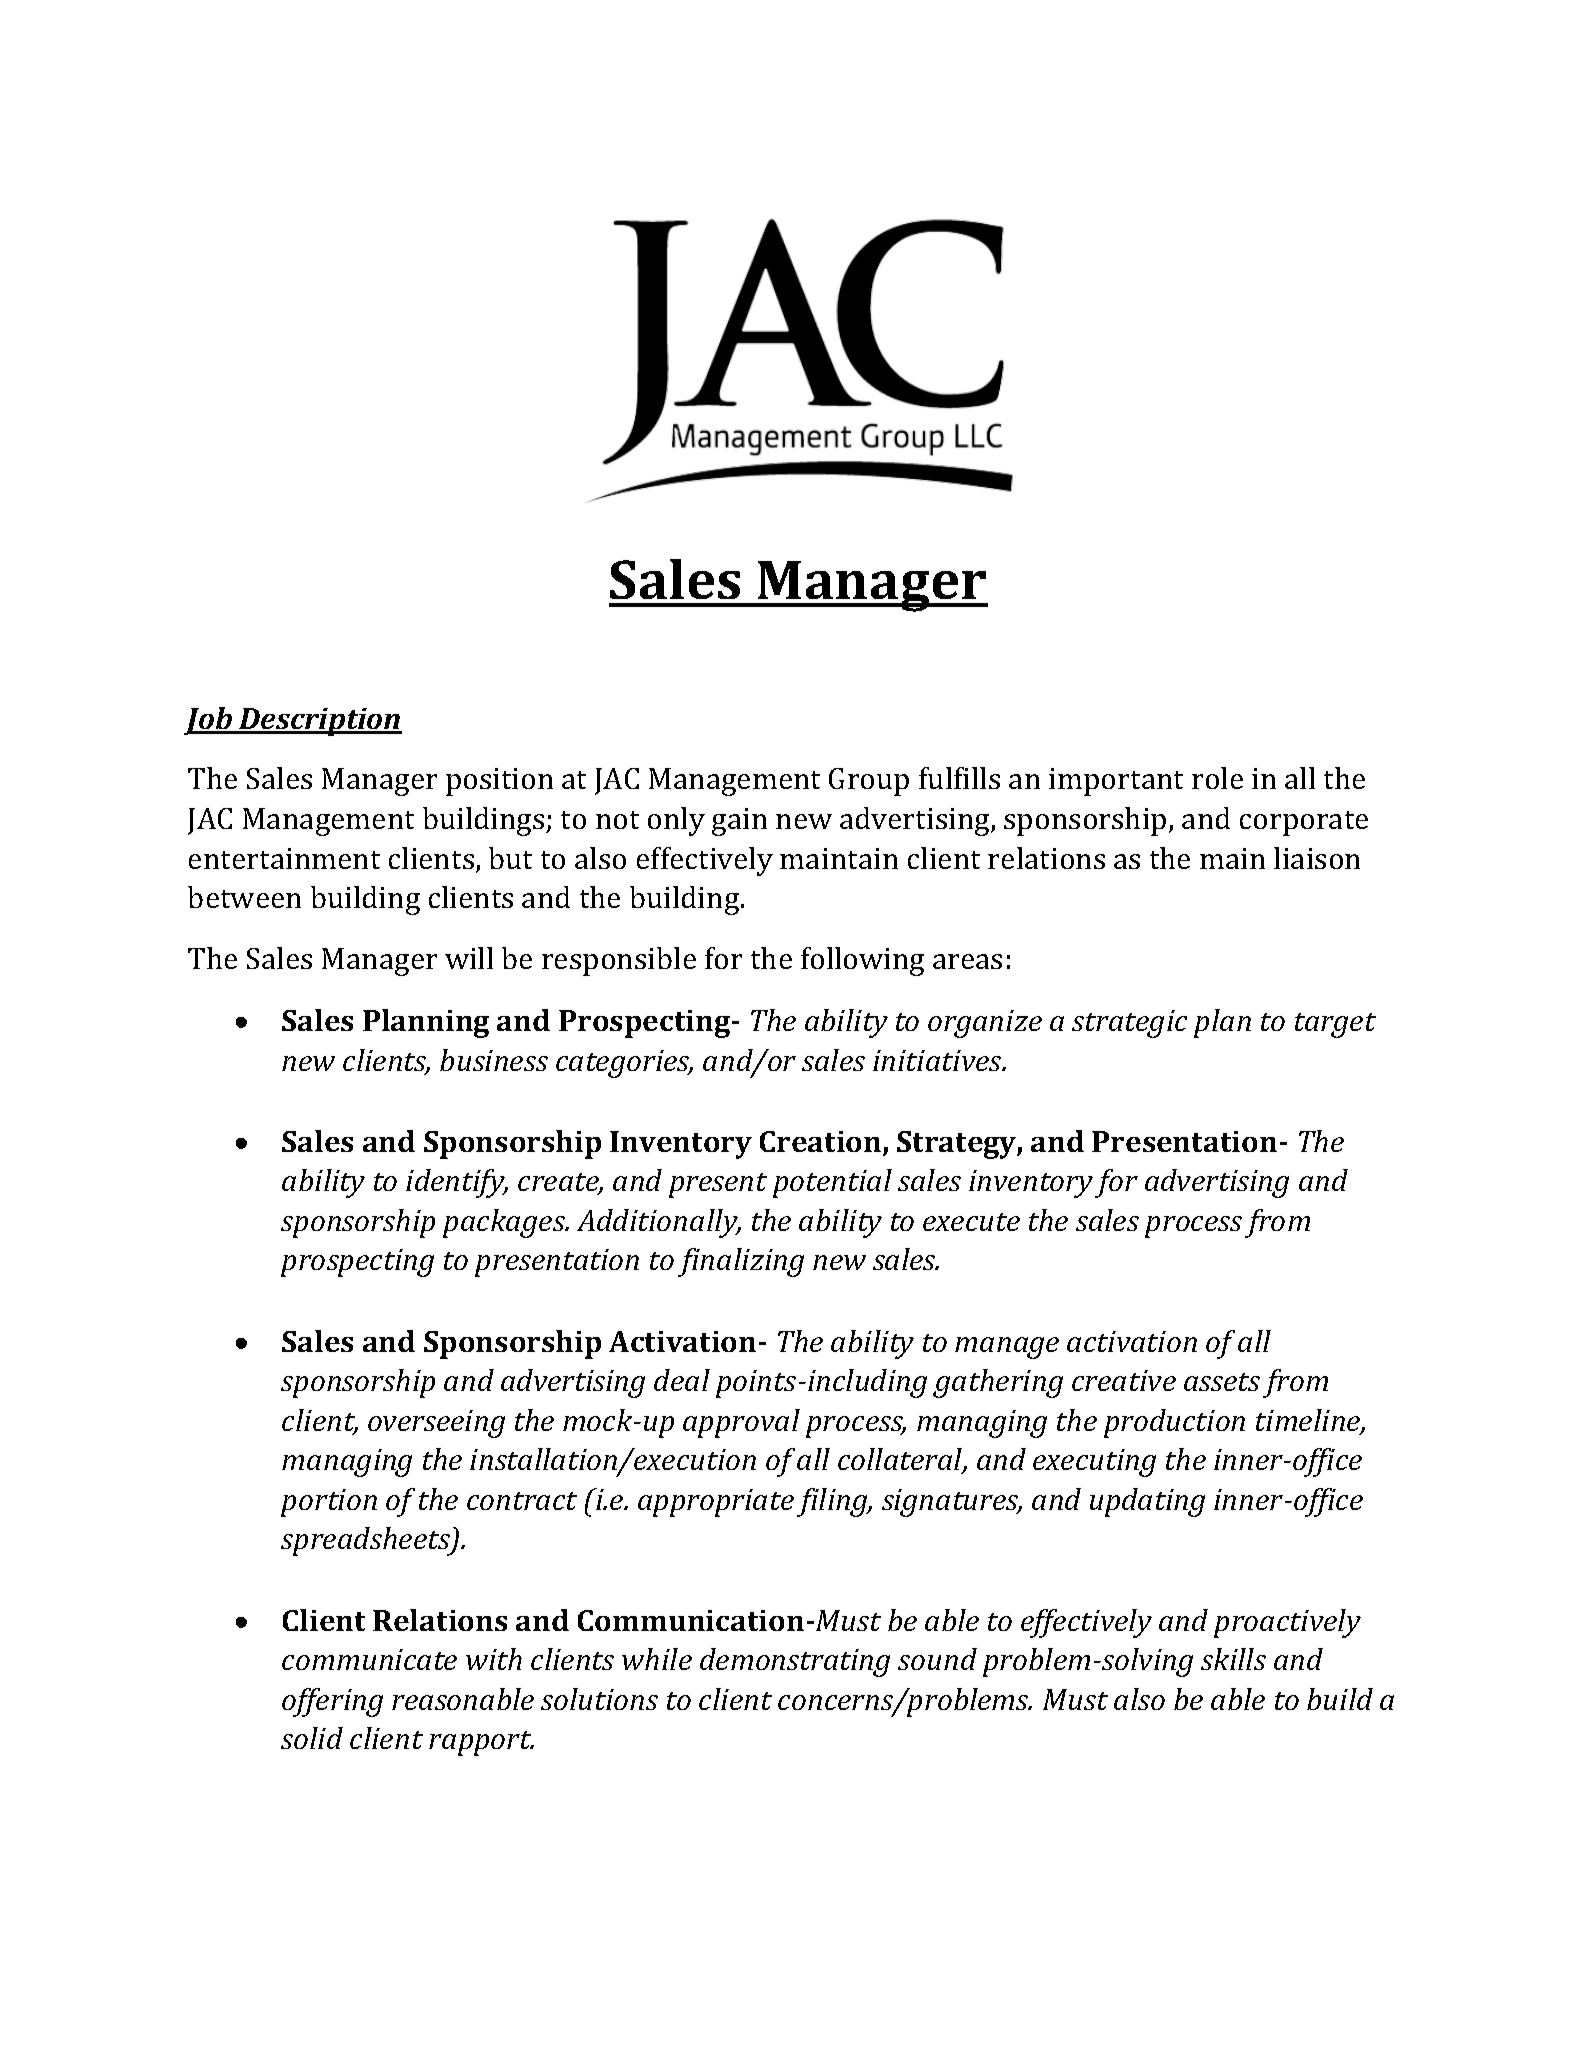 Image resolution: width=1596 pixels, height=2066 pixels. What do you see at coordinates (456, 1183) in the screenshot?
I see `identify` at bounding box center [456, 1183].
